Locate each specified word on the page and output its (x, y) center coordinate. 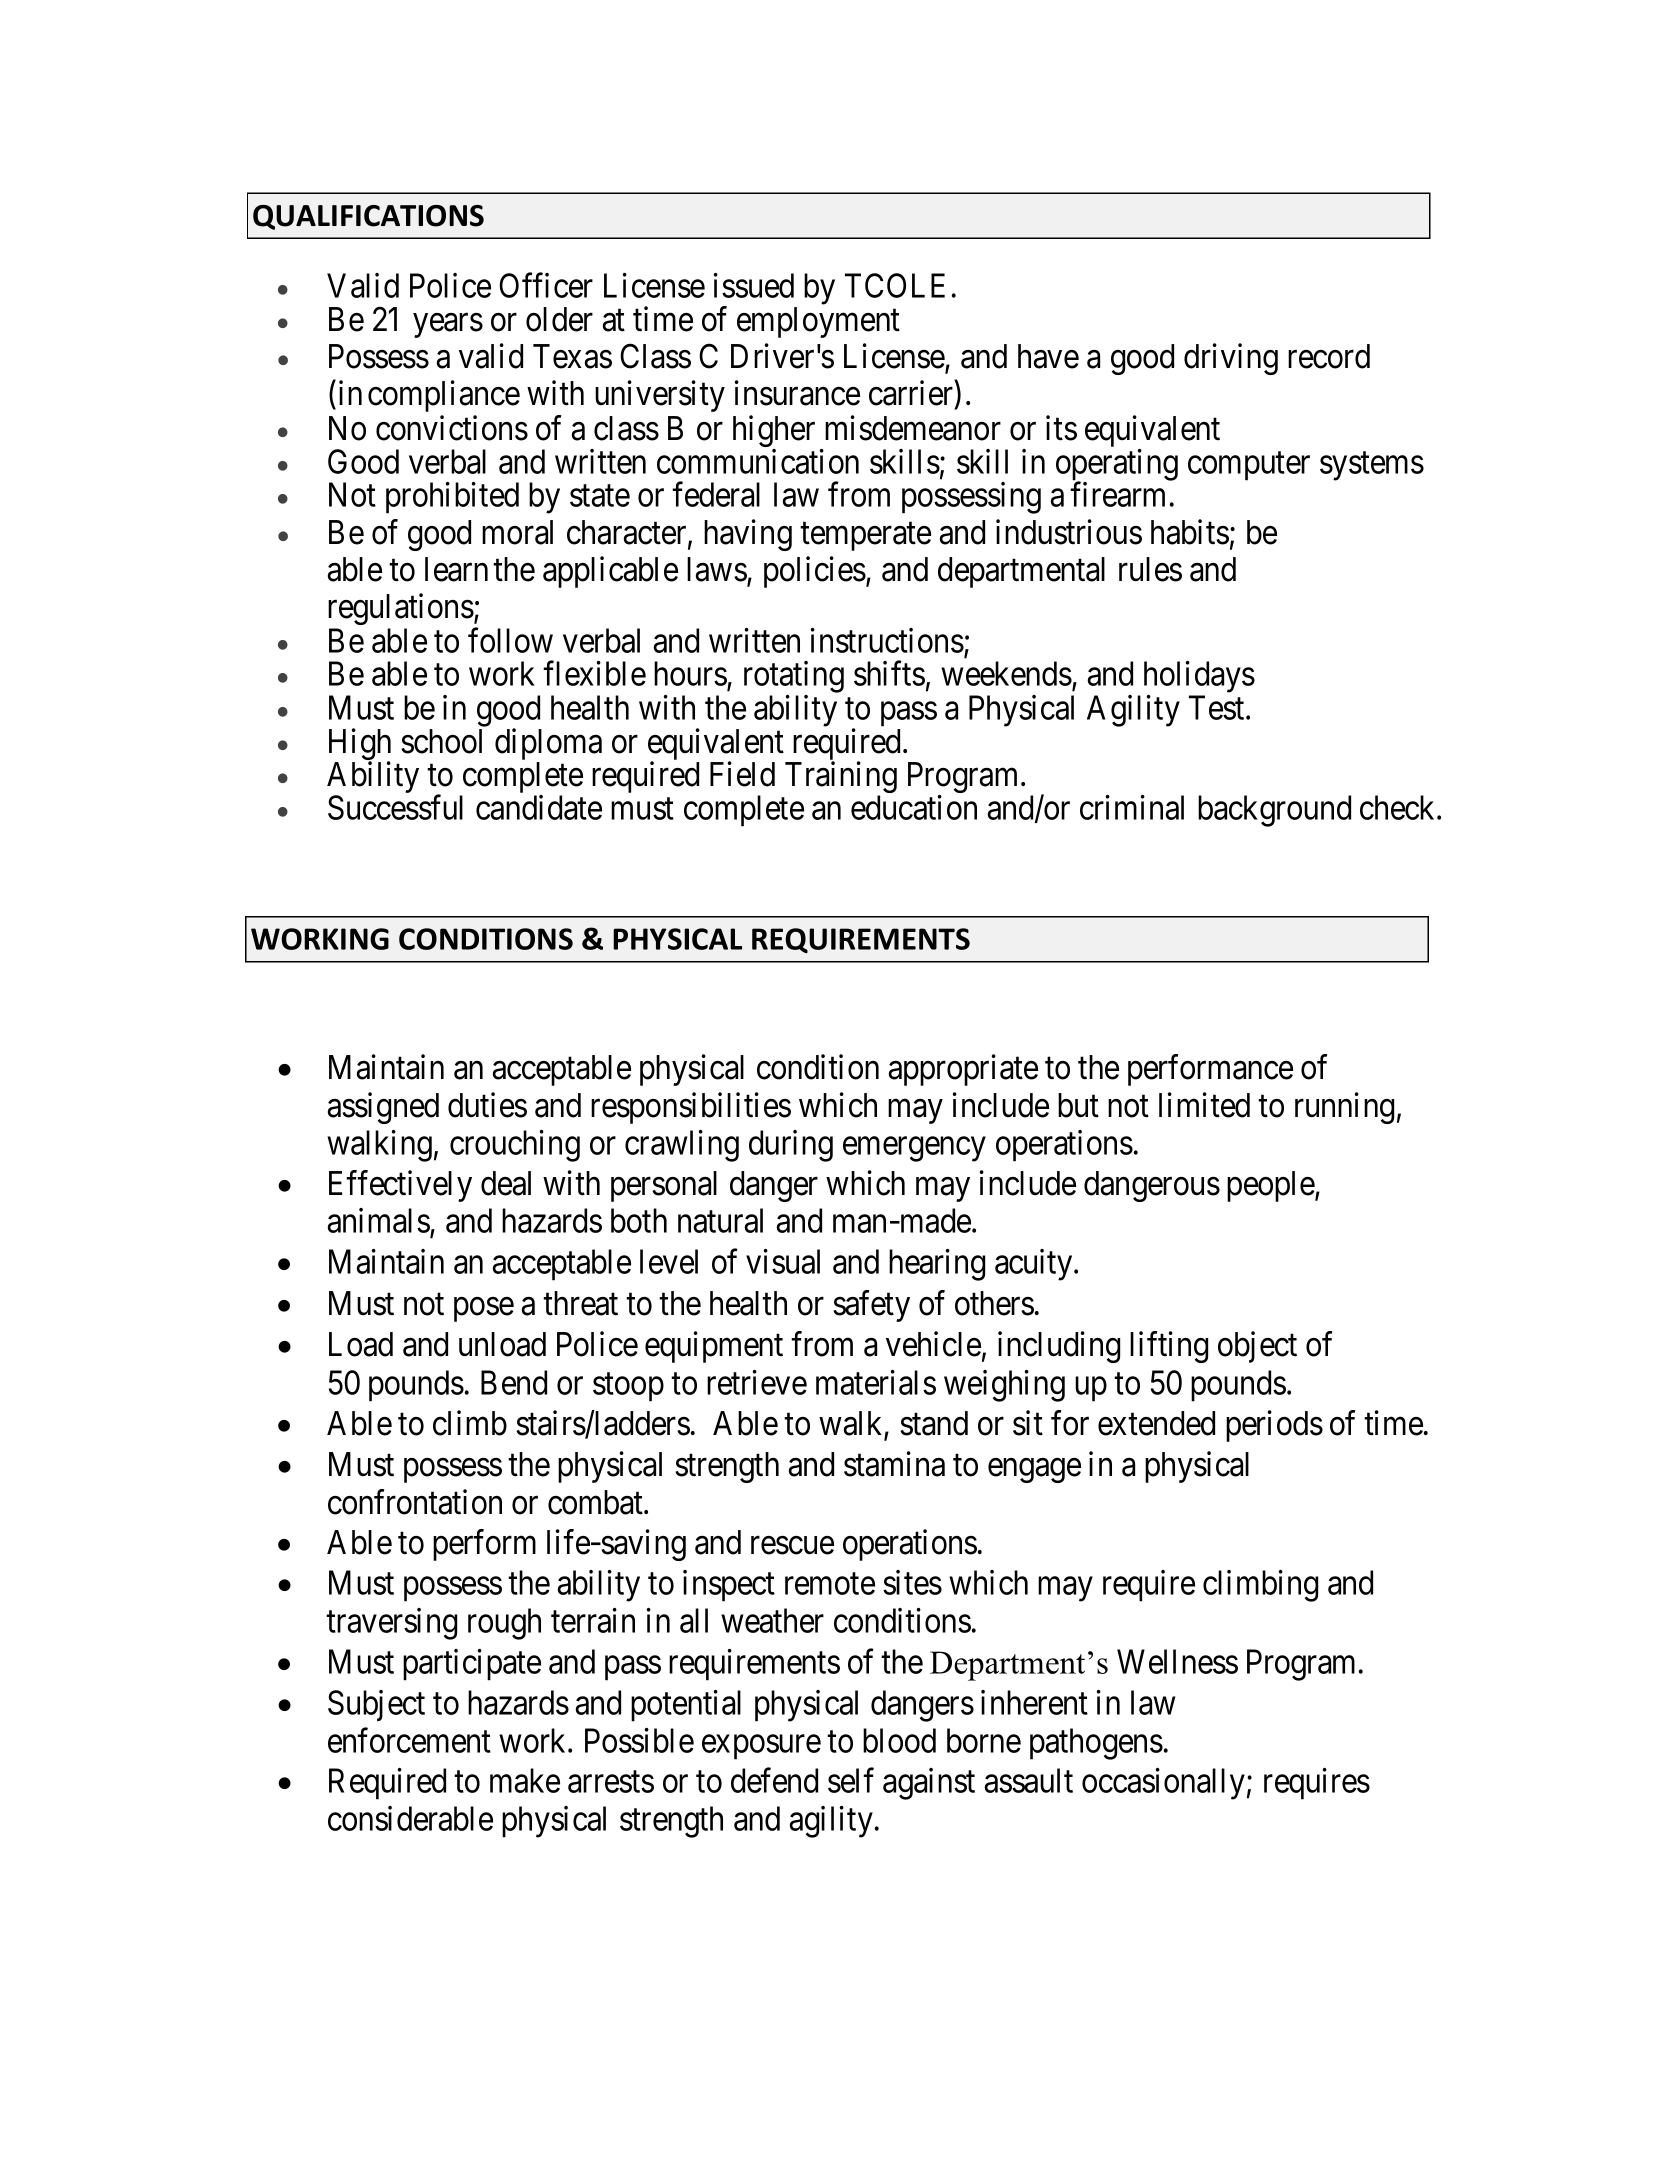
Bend (514, 1382)
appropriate (963, 1070)
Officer (546, 285)
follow (510, 640)
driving (1231, 359)
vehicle (933, 1344)
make (525, 1780)
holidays (1199, 677)
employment (818, 322)
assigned (383, 1108)
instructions (887, 640)
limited (1204, 1105)
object (1257, 1347)
